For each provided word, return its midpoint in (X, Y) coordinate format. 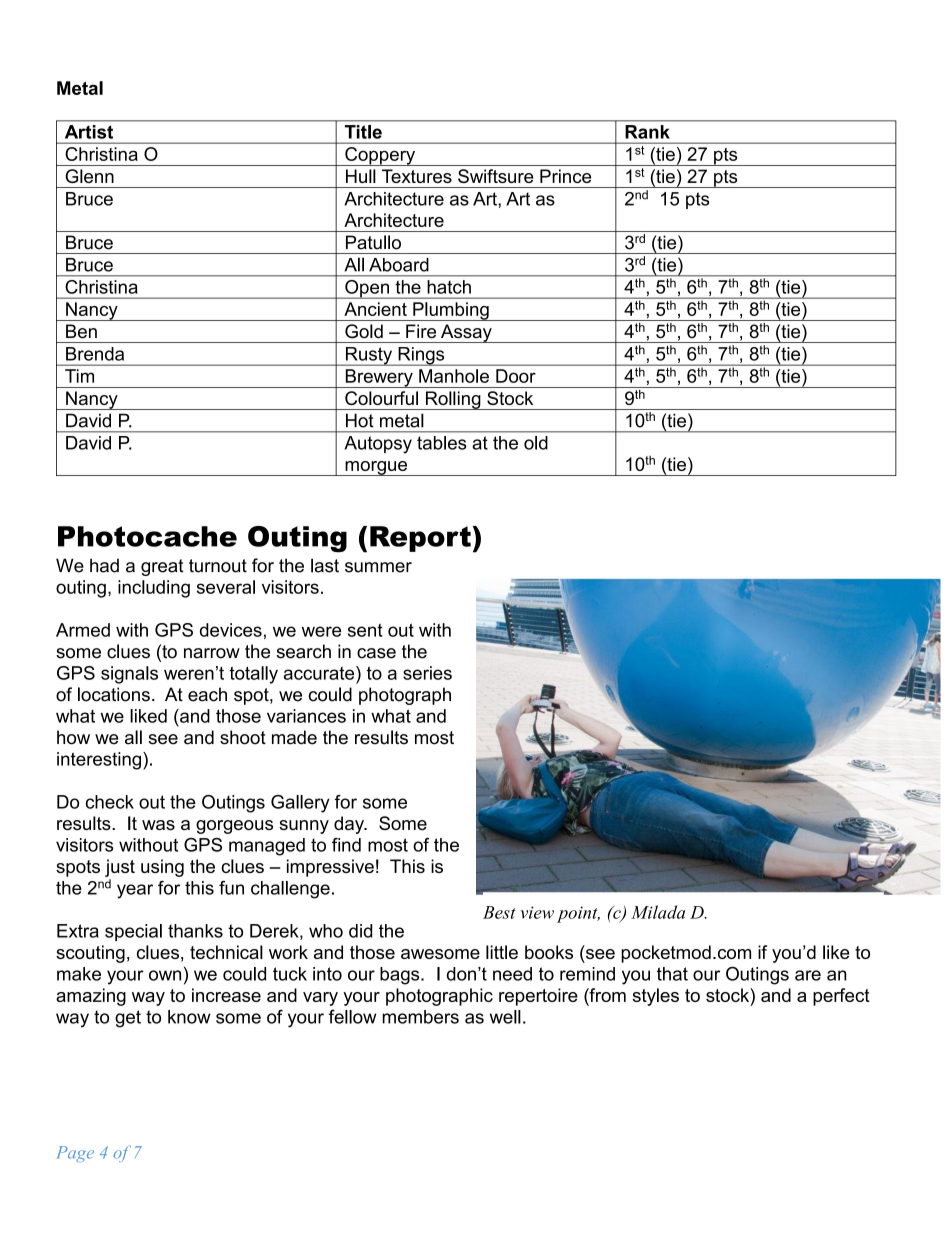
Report (420, 539)
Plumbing (451, 311)
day (350, 825)
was (158, 825)
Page (75, 1154)
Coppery (380, 156)
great (162, 567)
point (578, 914)
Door (516, 376)
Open (367, 289)
